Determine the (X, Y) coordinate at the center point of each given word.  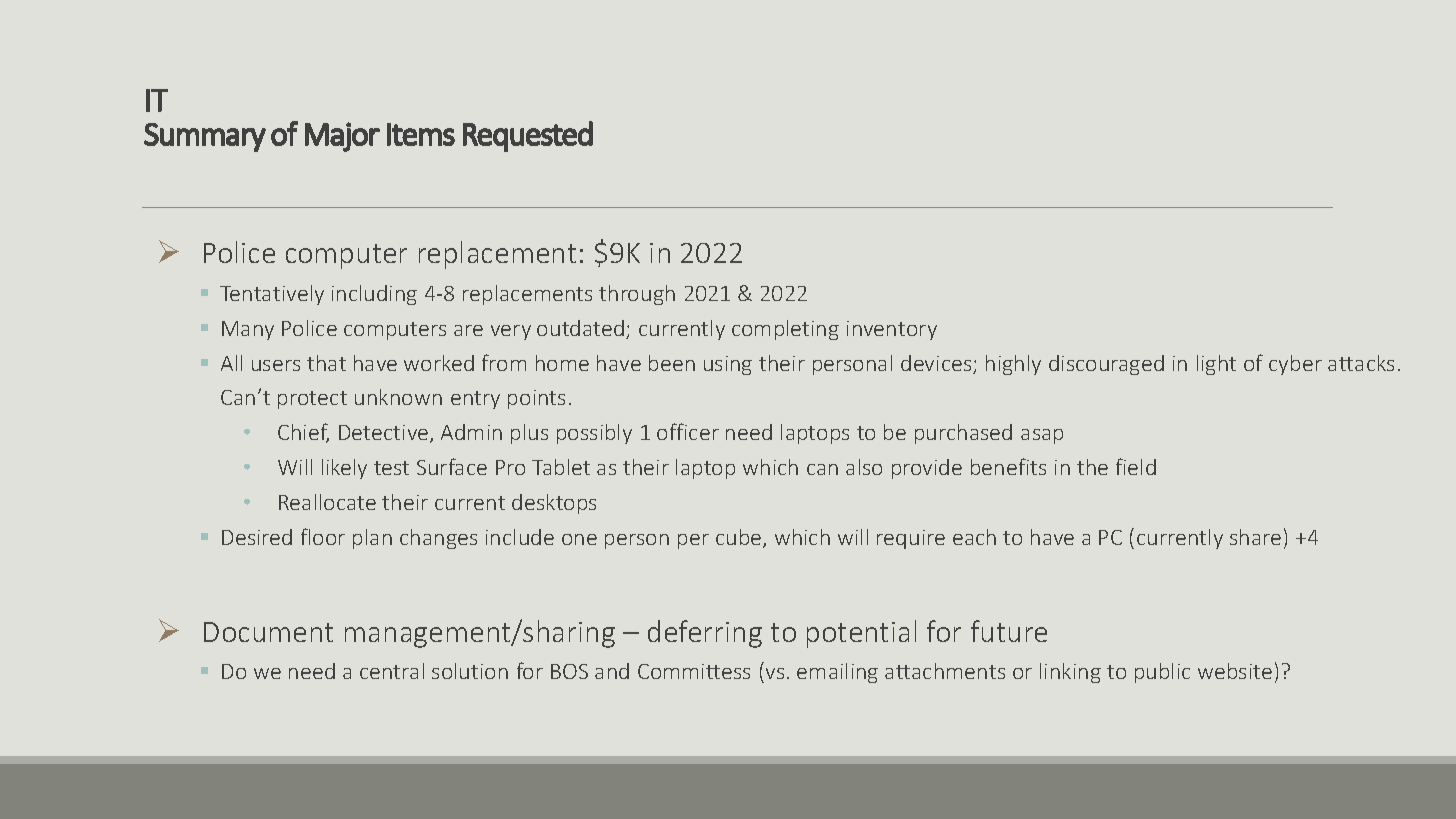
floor (323, 536)
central (392, 671)
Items (421, 134)
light (1216, 365)
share (1255, 537)
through (637, 295)
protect (312, 400)
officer (688, 431)
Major (342, 137)
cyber (1295, 365)
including (374, 295)
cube (740, 538)
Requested (528, 136)
